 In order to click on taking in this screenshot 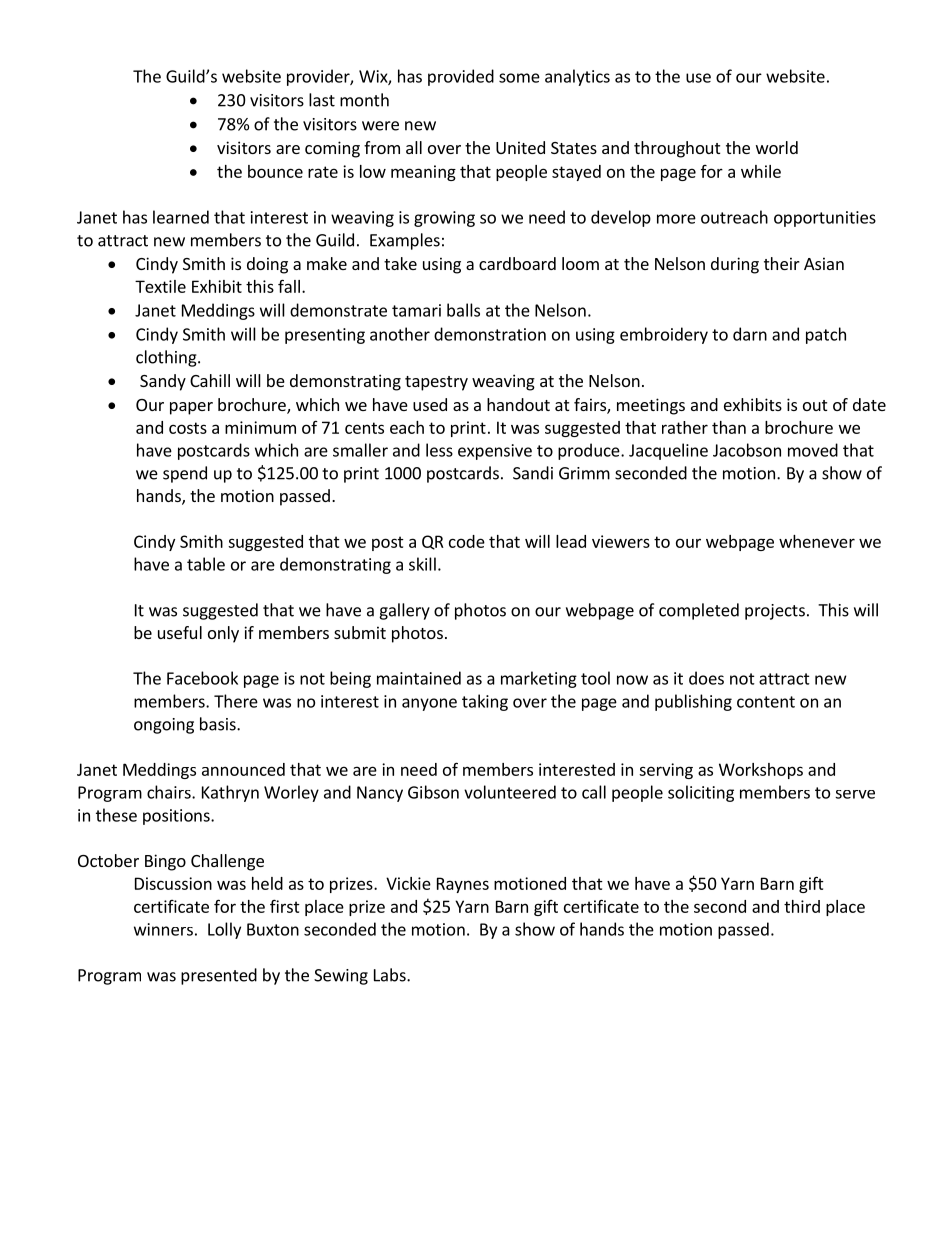, I will do `click(485, 702)`.
